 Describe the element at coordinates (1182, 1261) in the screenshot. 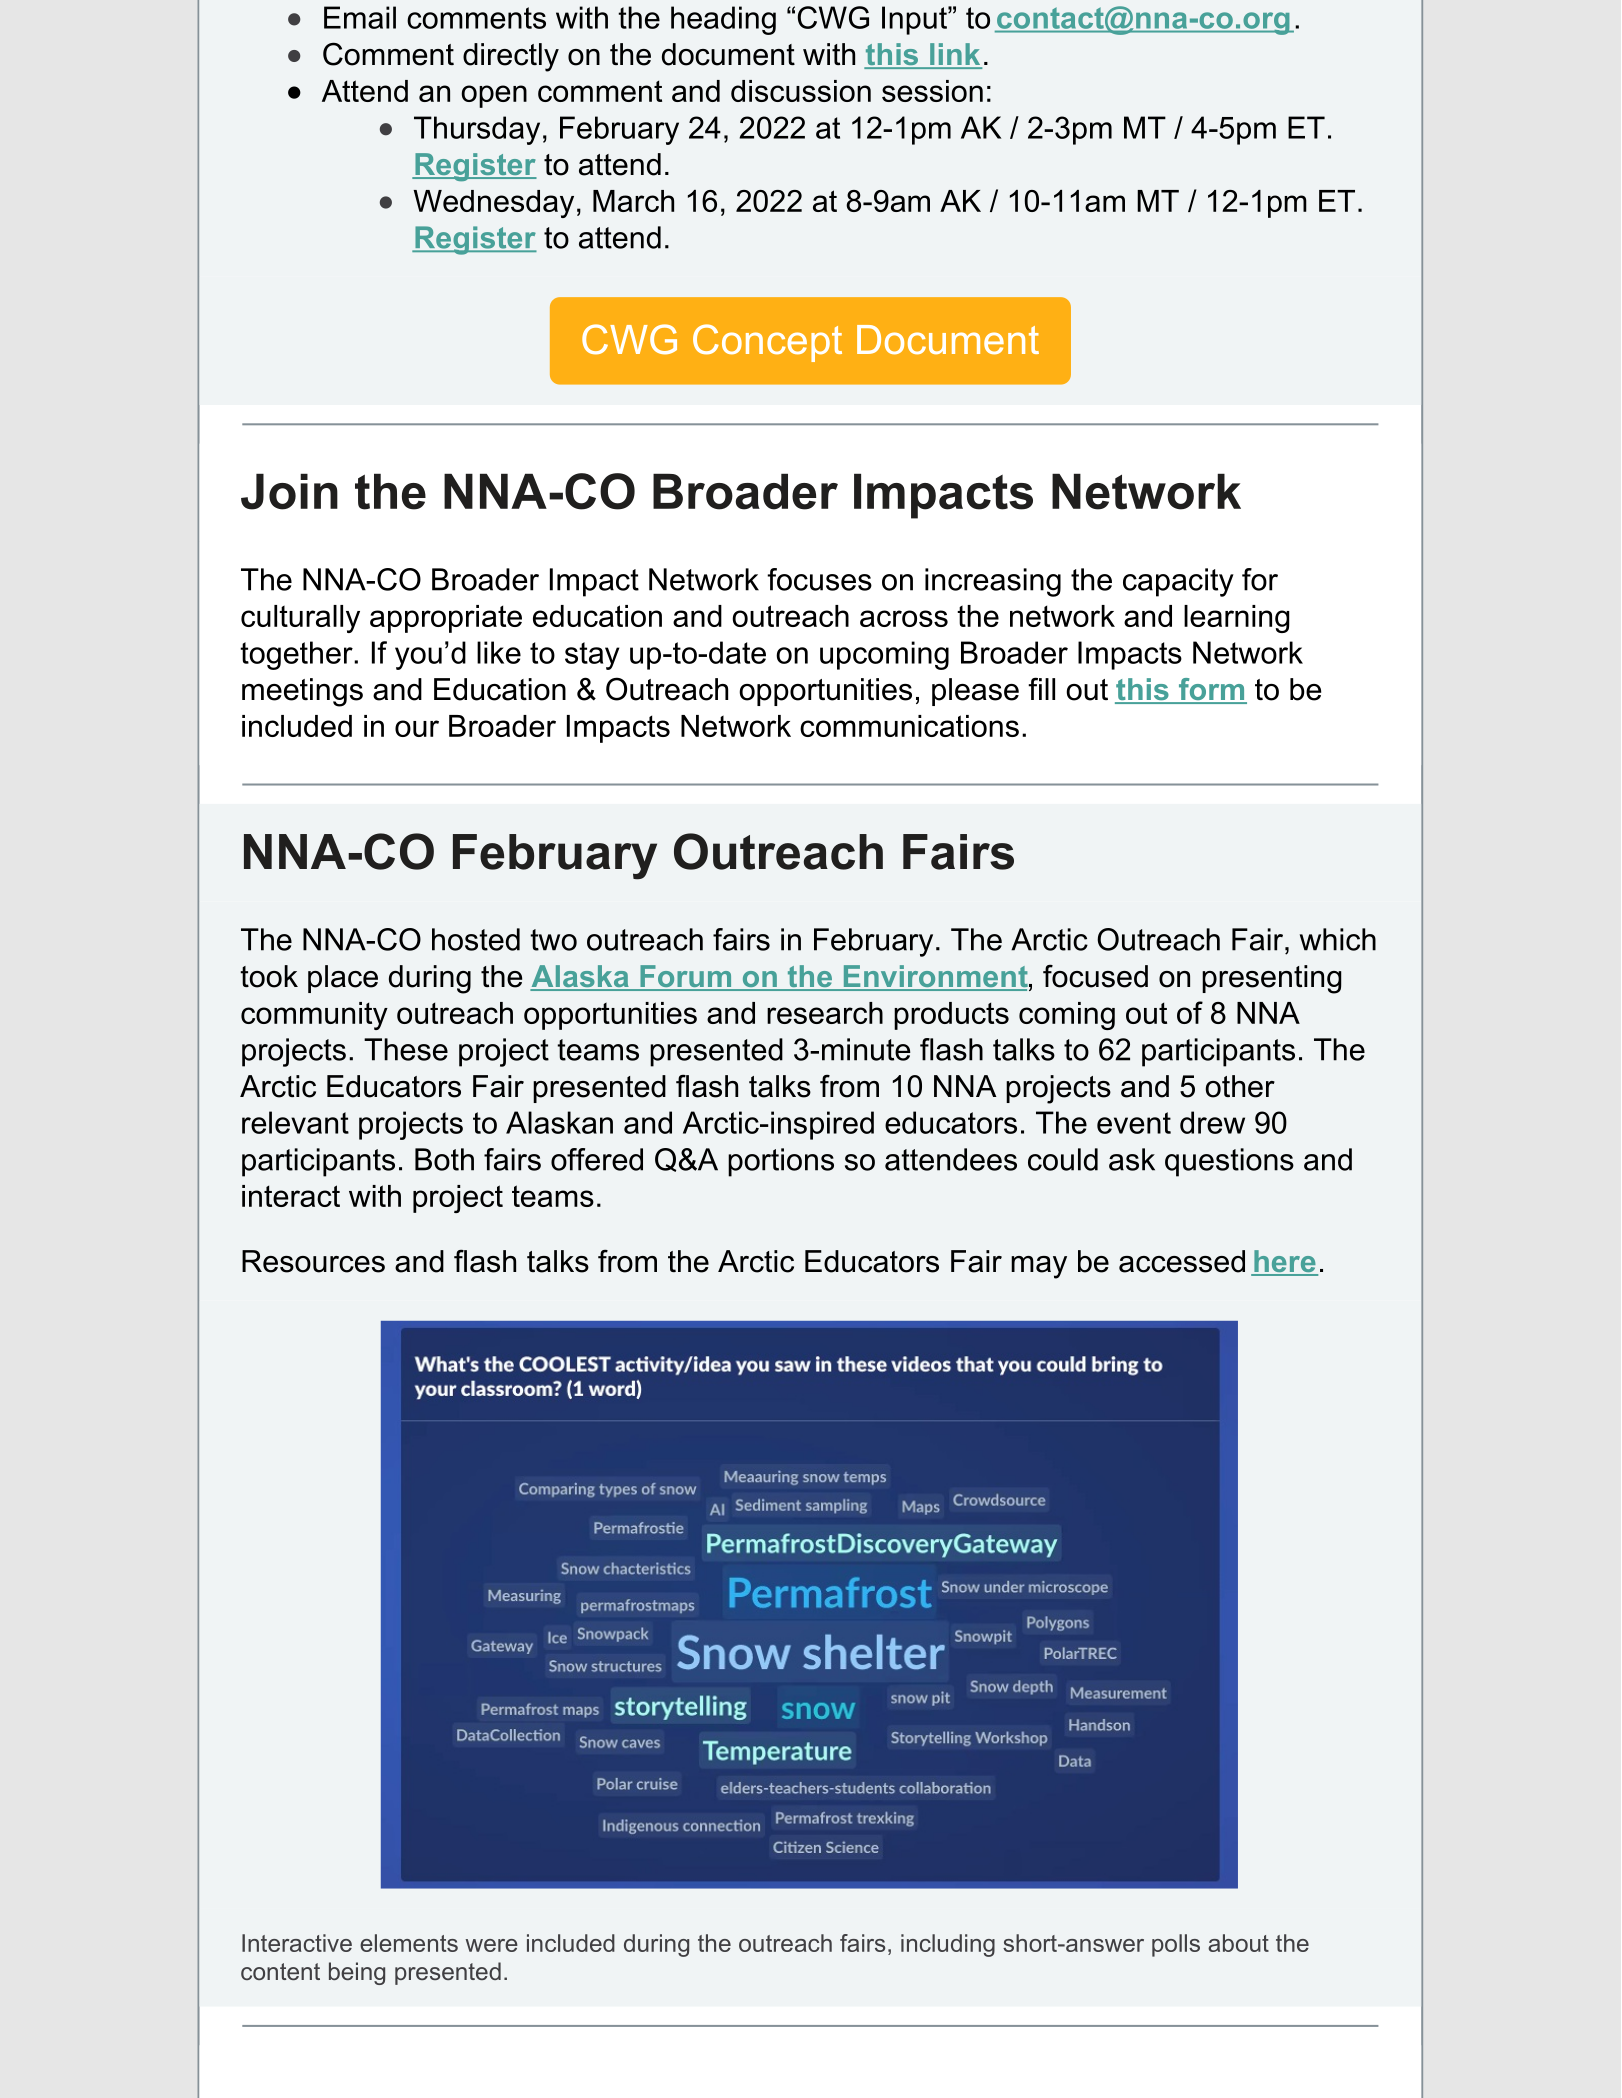

I see `accessed` at that location.
